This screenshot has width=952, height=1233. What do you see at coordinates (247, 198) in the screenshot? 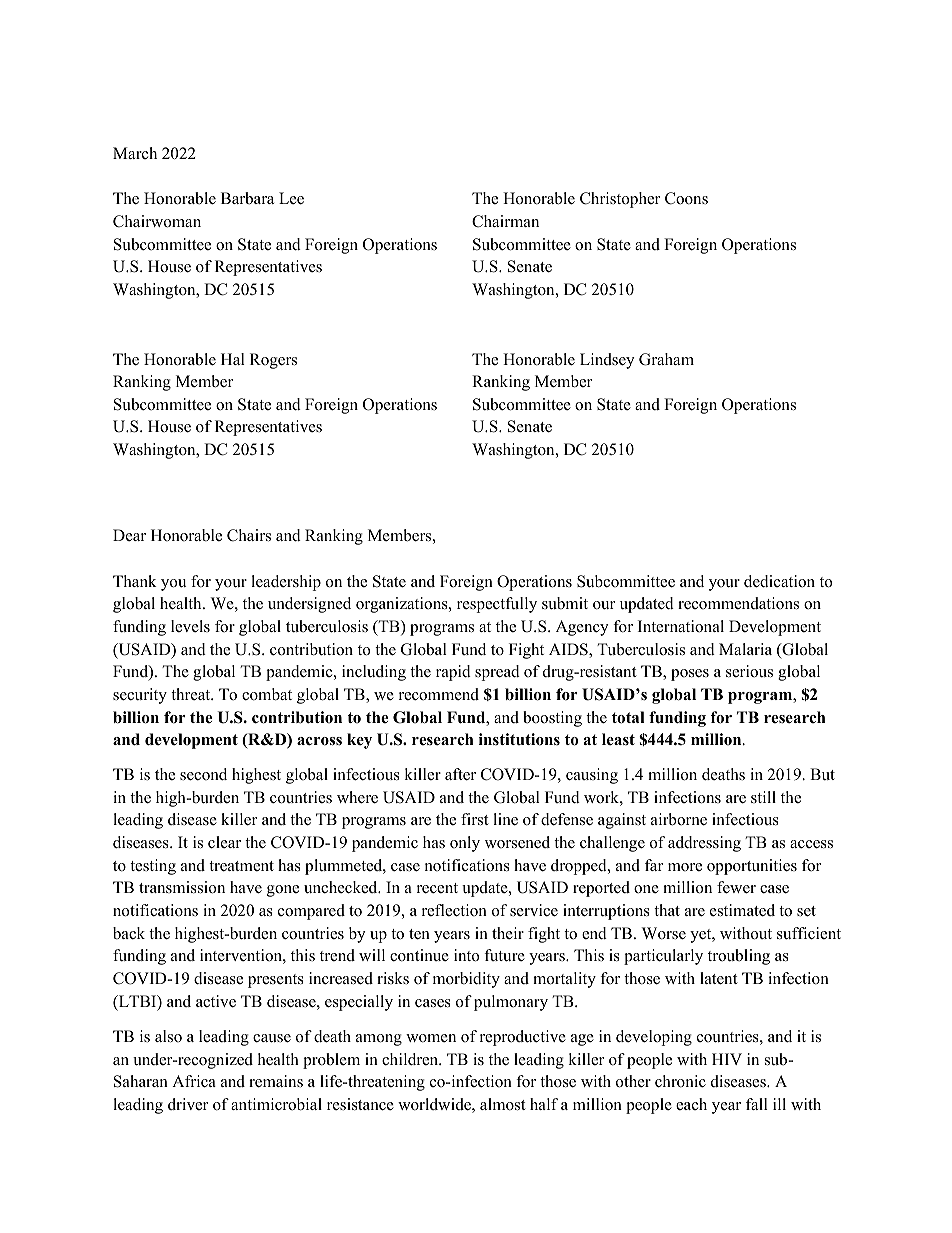
I see `Barbara` at bounding box center [247, 198].
